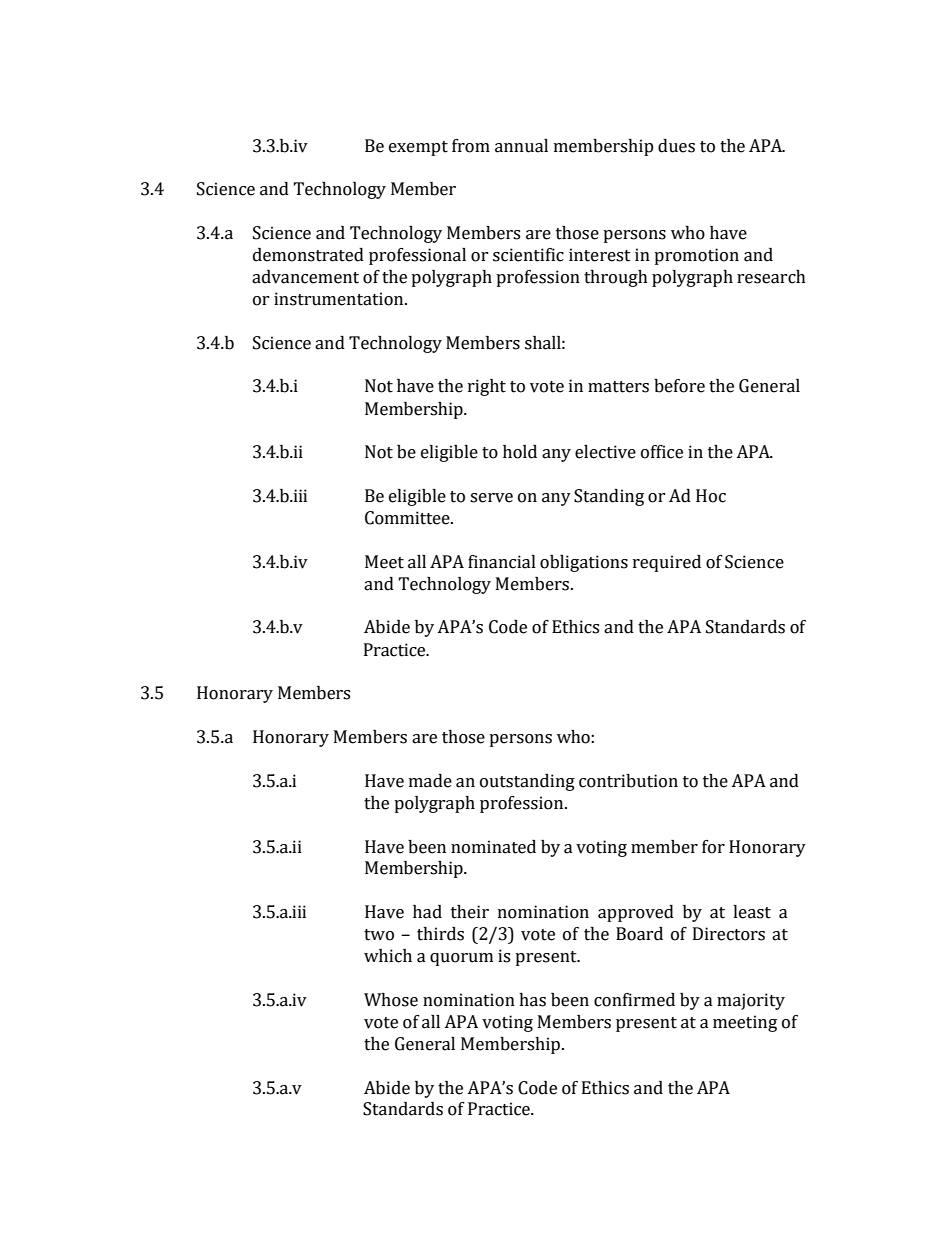  Describe the element at coordinates (388, 956) in the image. I see `which` at that location.
